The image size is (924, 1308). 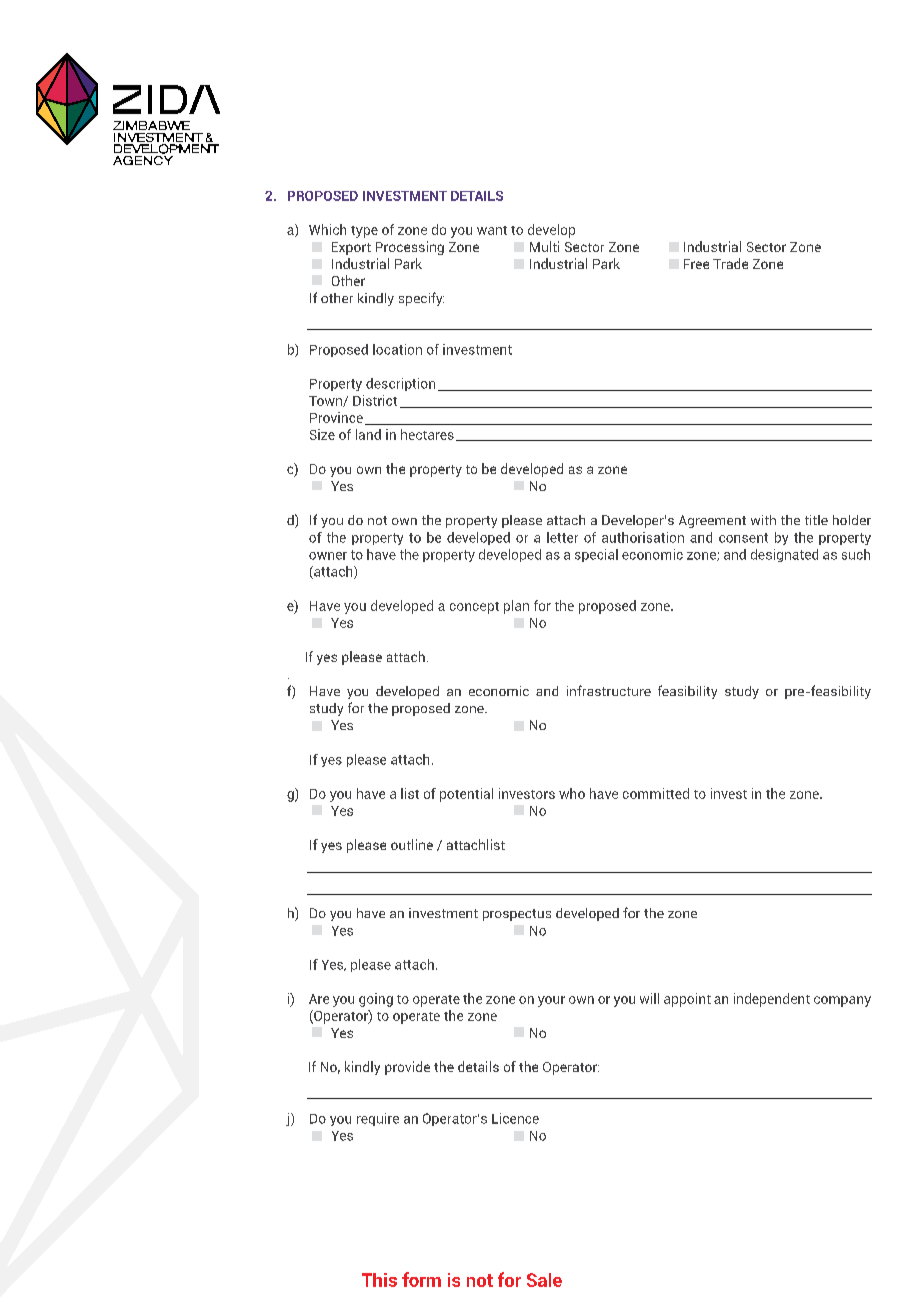 What do you see at coordinates (572, 793) in the screenshot?
I see `who` at bounding box center [572, 793].
